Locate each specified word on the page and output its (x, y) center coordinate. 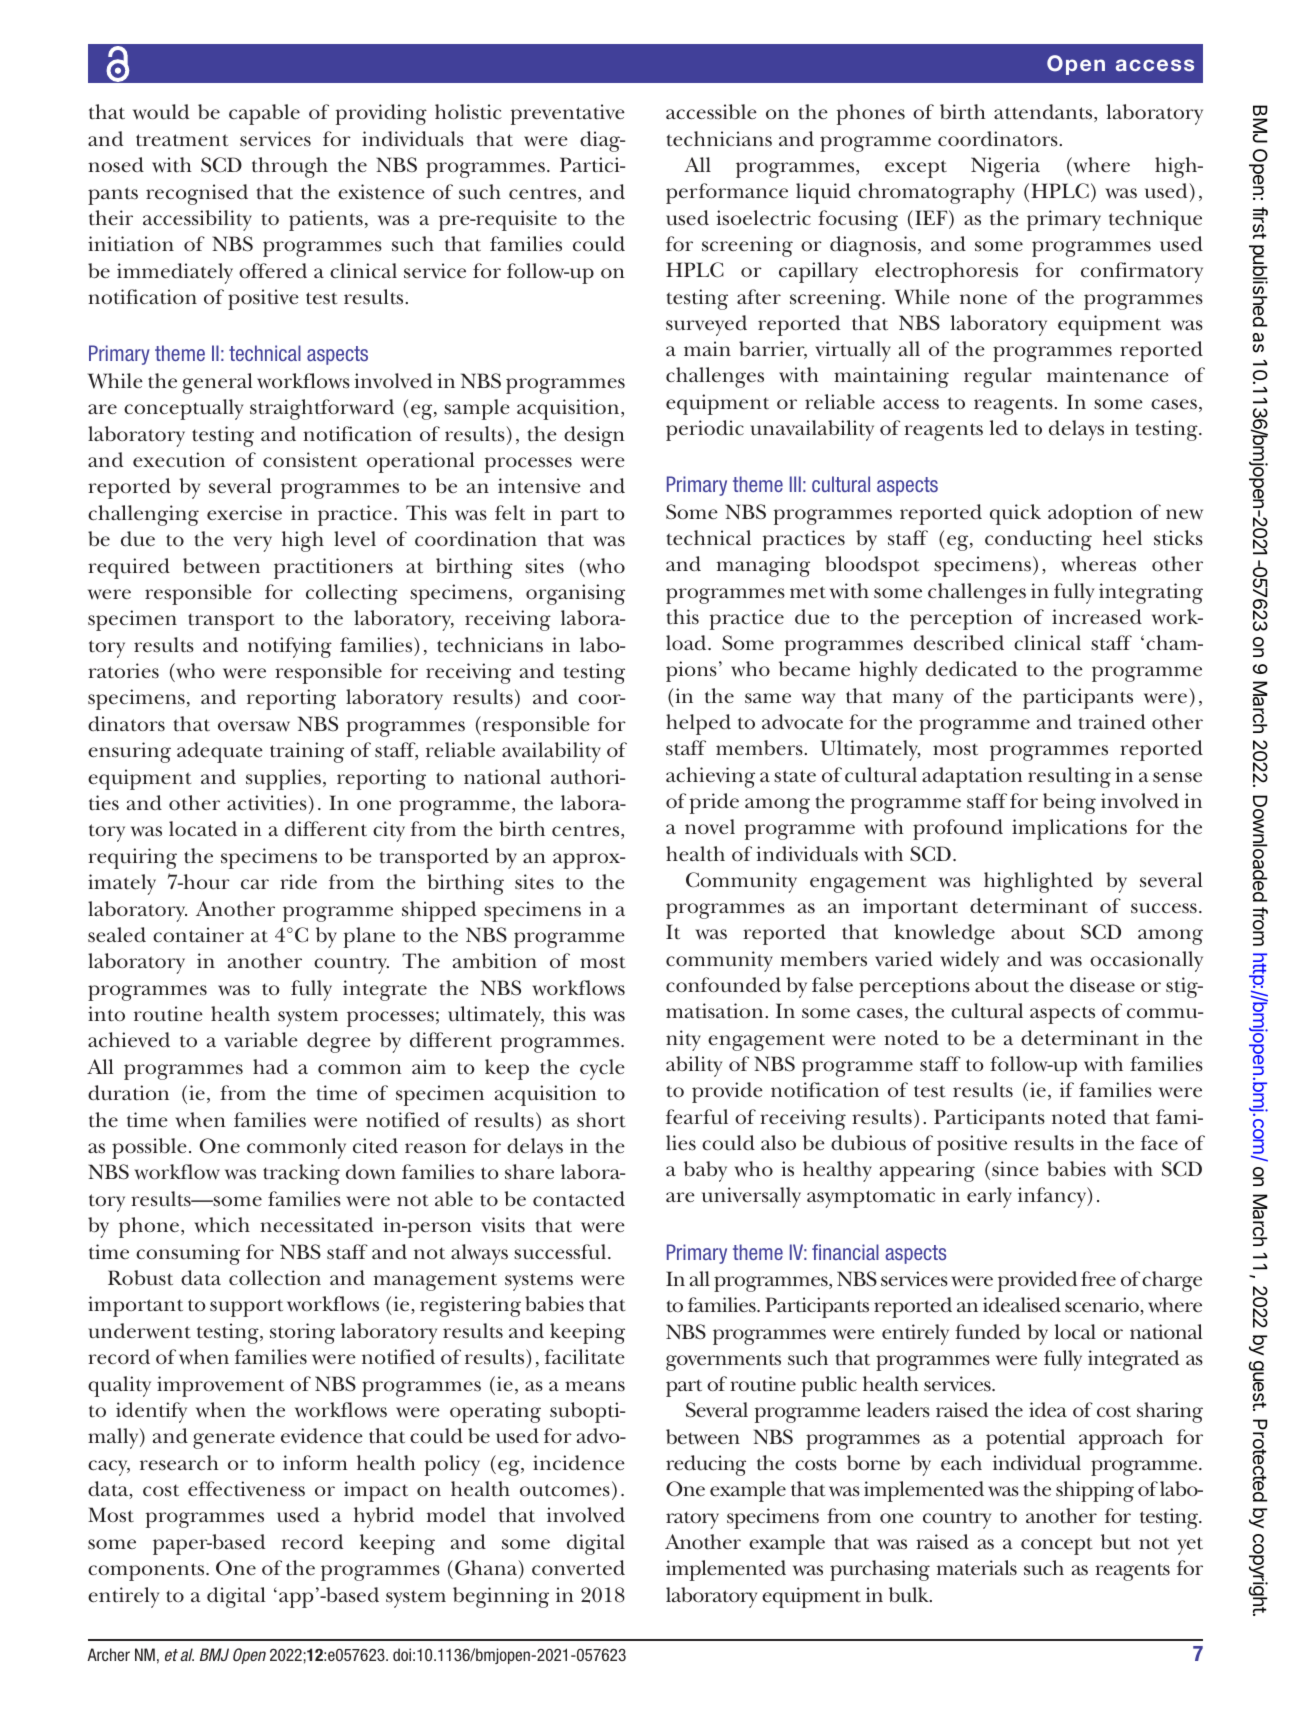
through (290, 167)
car (255, 884)
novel (710, 827)
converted (578, 1568)
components (147, 1572)
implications (1069, 829)
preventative (567, 114)
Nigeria (1005, 167)
